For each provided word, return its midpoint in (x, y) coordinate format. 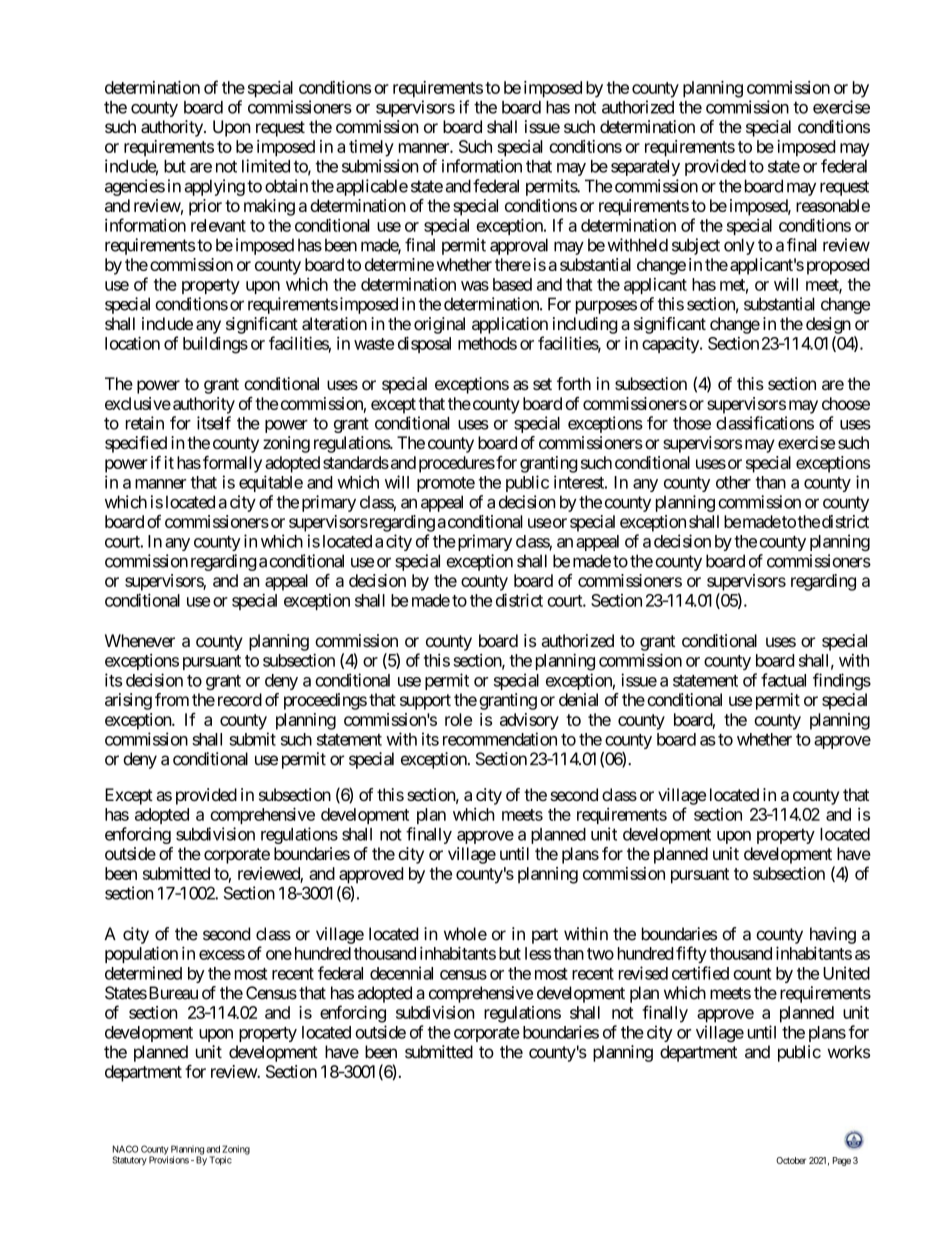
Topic (221, 1161)
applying (214, 187)
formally (232, 464)
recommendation (500, 739)
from (172, 699)
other (733, 482)
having (833, 935)
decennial (401, 973)
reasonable (833, 205)
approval (519, 246)
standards (356, 462)
